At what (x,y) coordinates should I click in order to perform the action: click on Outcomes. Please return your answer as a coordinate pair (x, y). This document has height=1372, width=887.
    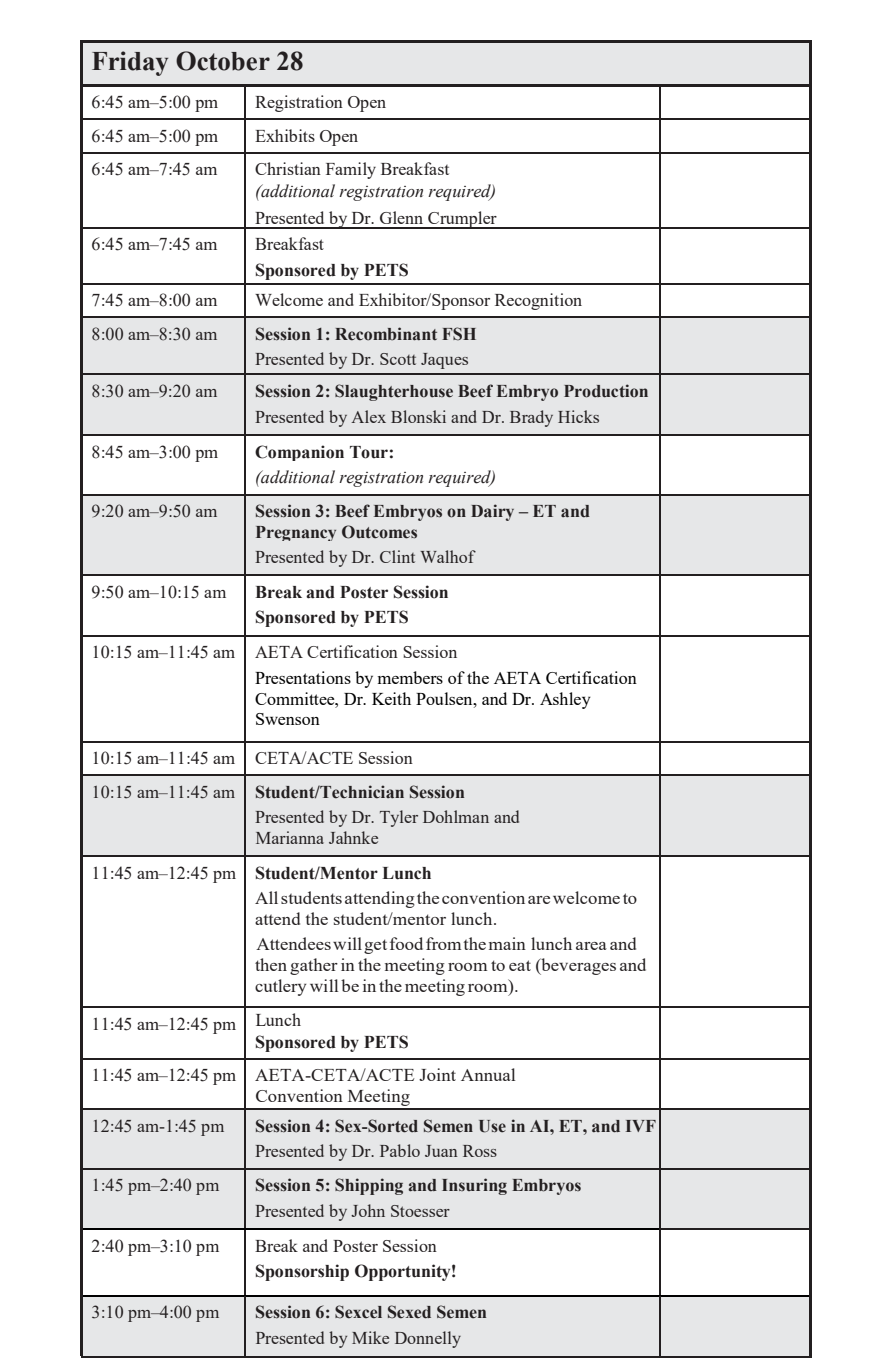
    Looking at the image, I should click on (379, 532).
